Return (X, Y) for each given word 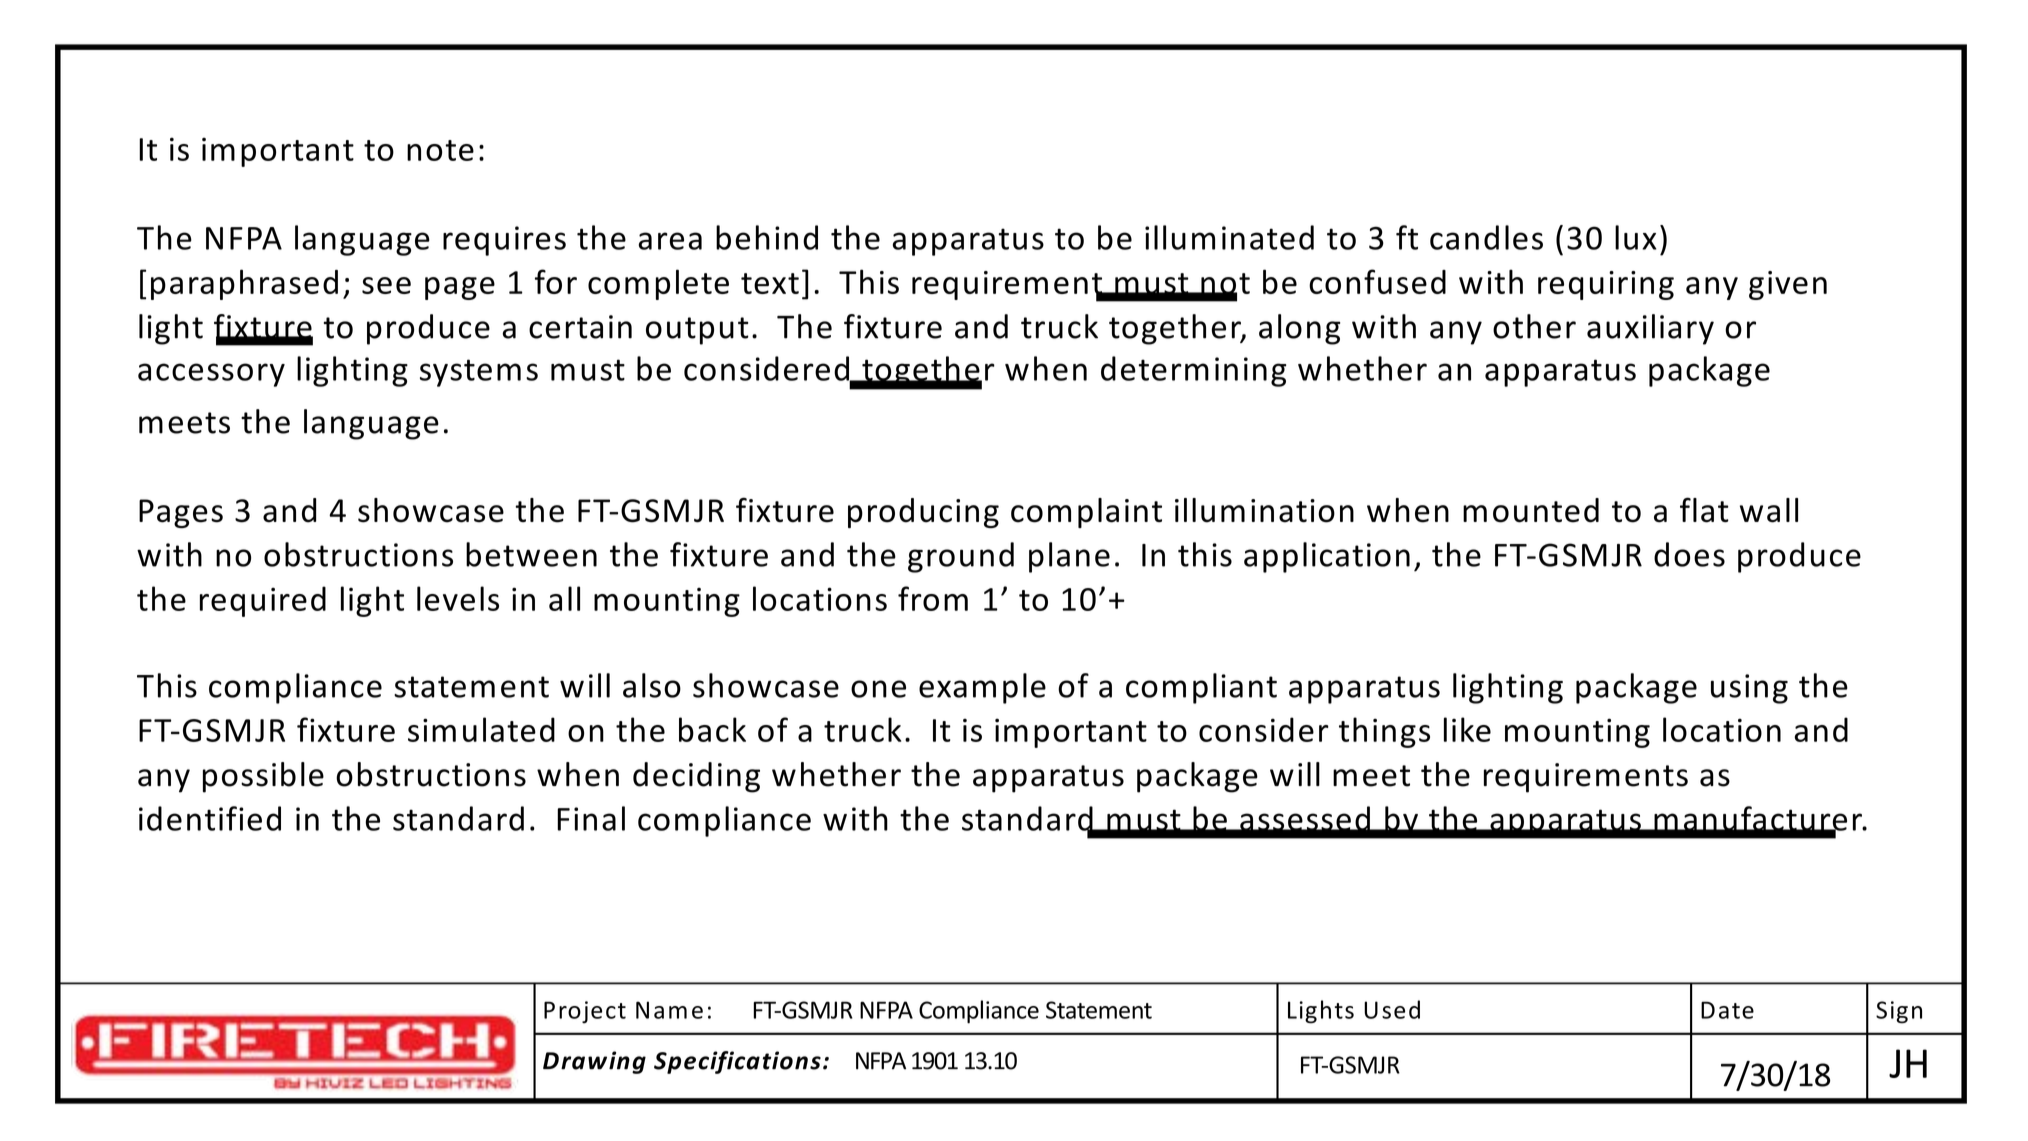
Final (591, 818)
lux (1636, 237)
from (933, 598)
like (1467, 729)
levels (458, 598)
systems (479, 373)
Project (585, 1012)
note (440, 150)
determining (1193, 371)
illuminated (1229, 237)
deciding (696, 777)
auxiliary (1650, 329)
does (1689, 554)
